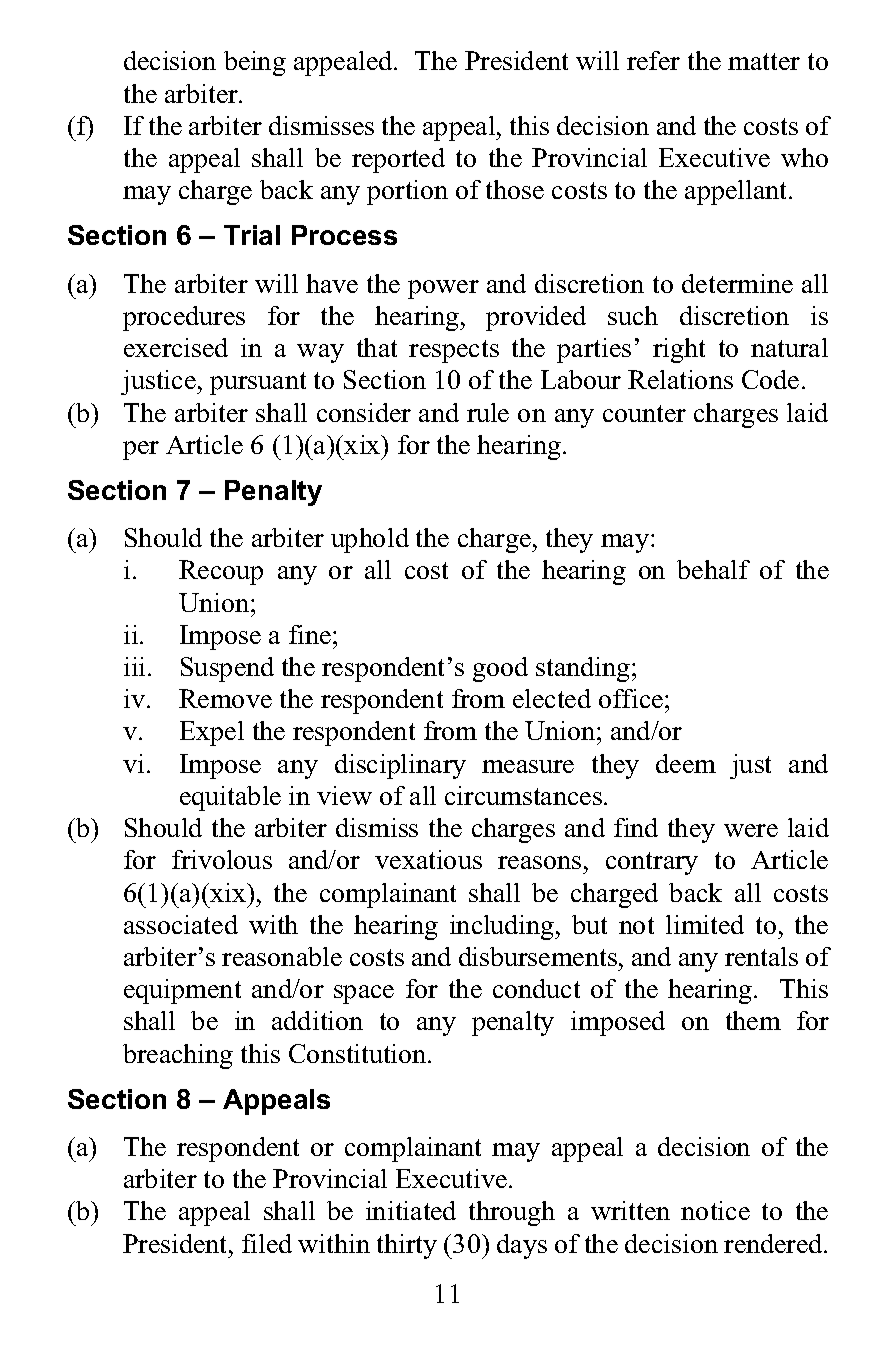 The width and height of the document is (896, 1345). I want to click on being, so click(255, 63).
